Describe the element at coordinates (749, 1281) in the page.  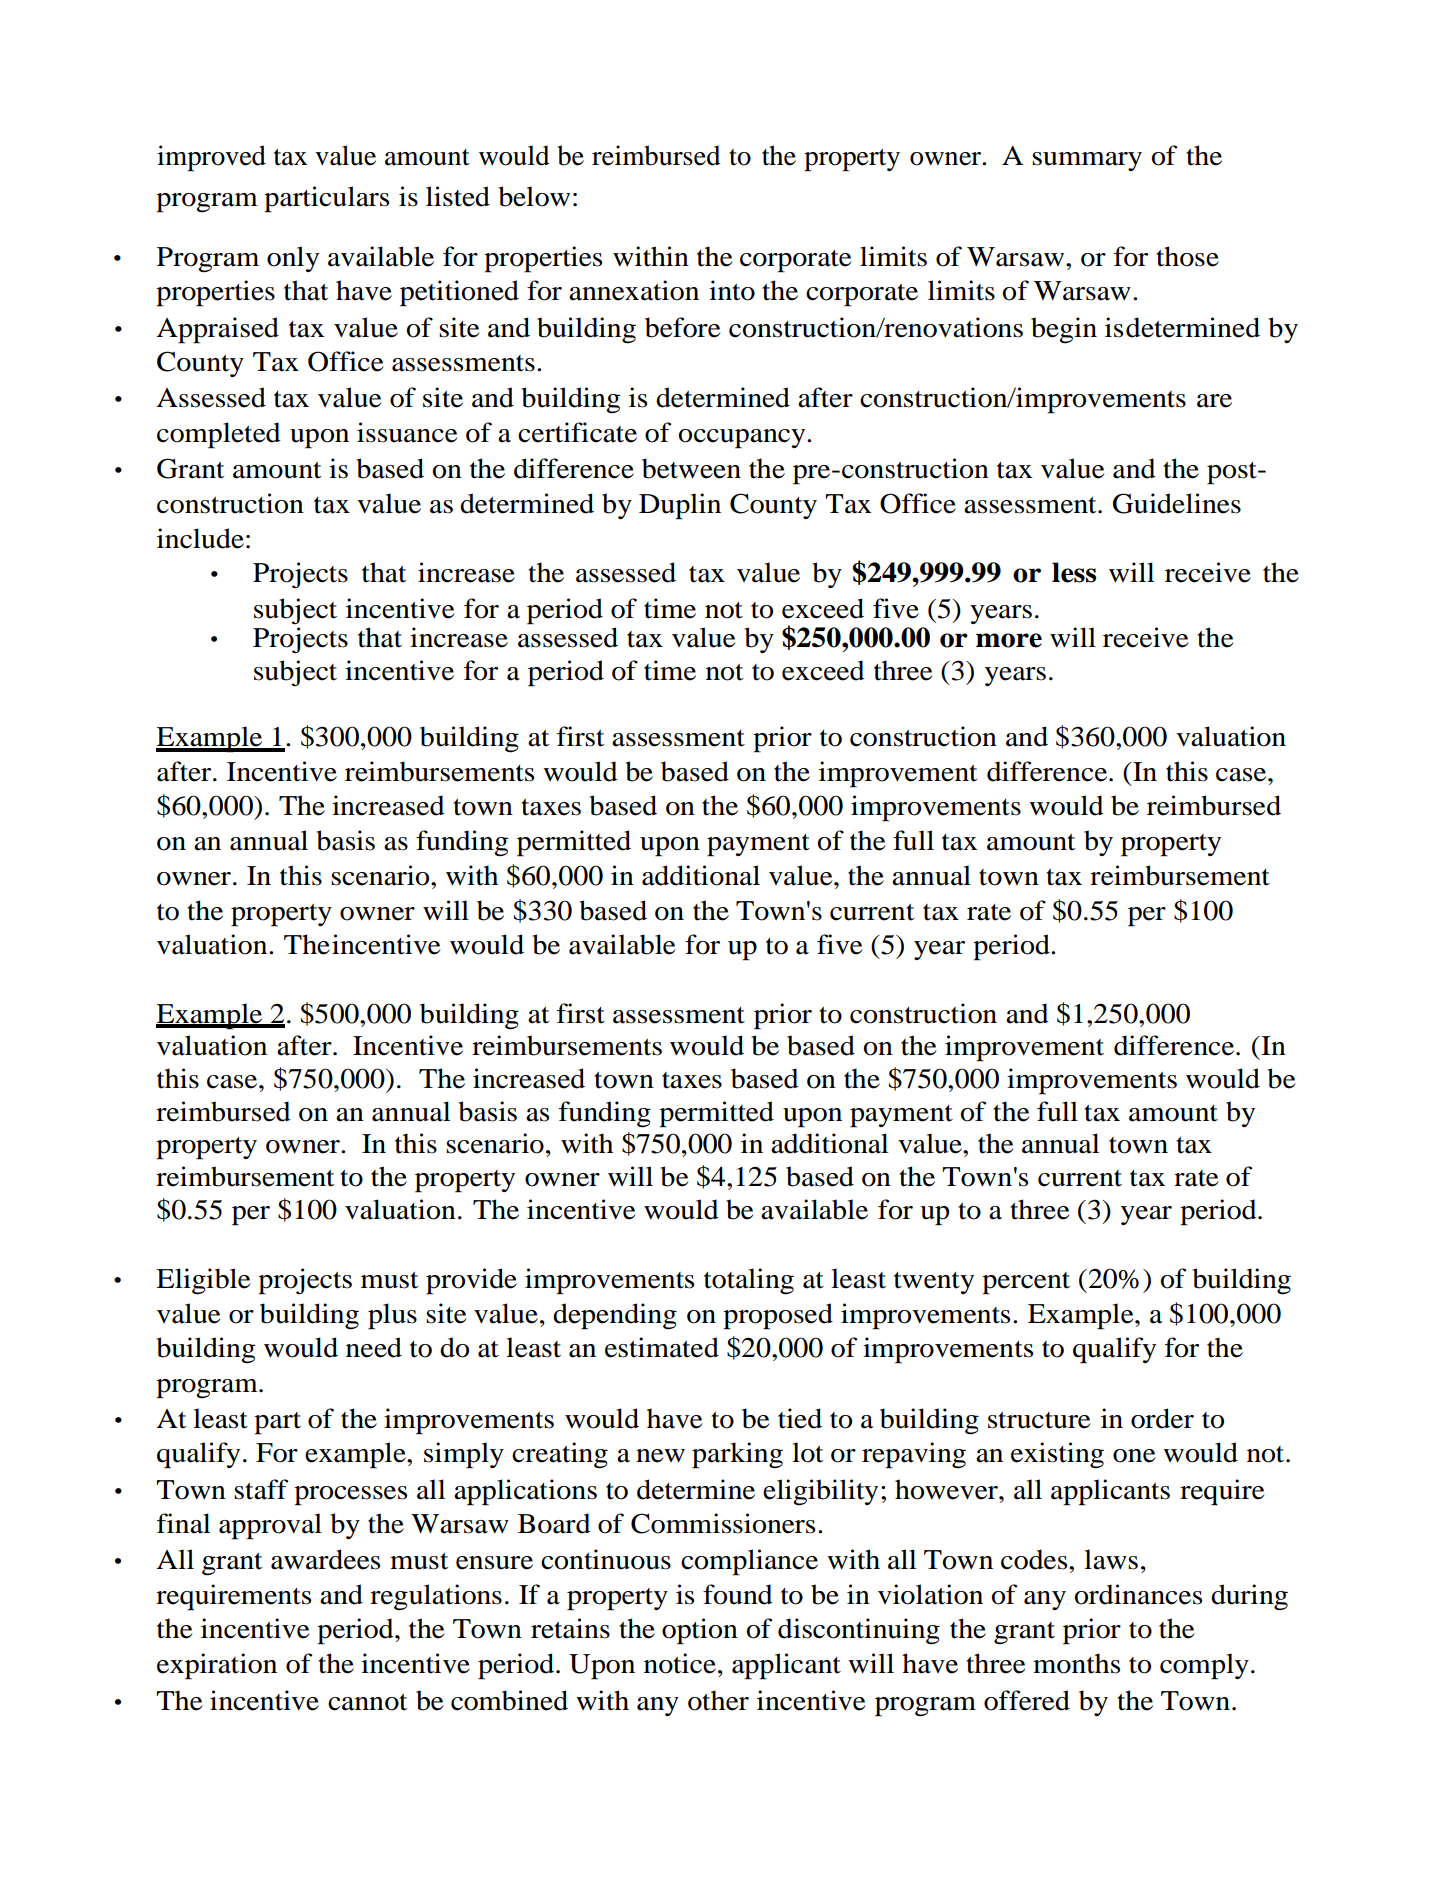
I see `totaling` at that location.
